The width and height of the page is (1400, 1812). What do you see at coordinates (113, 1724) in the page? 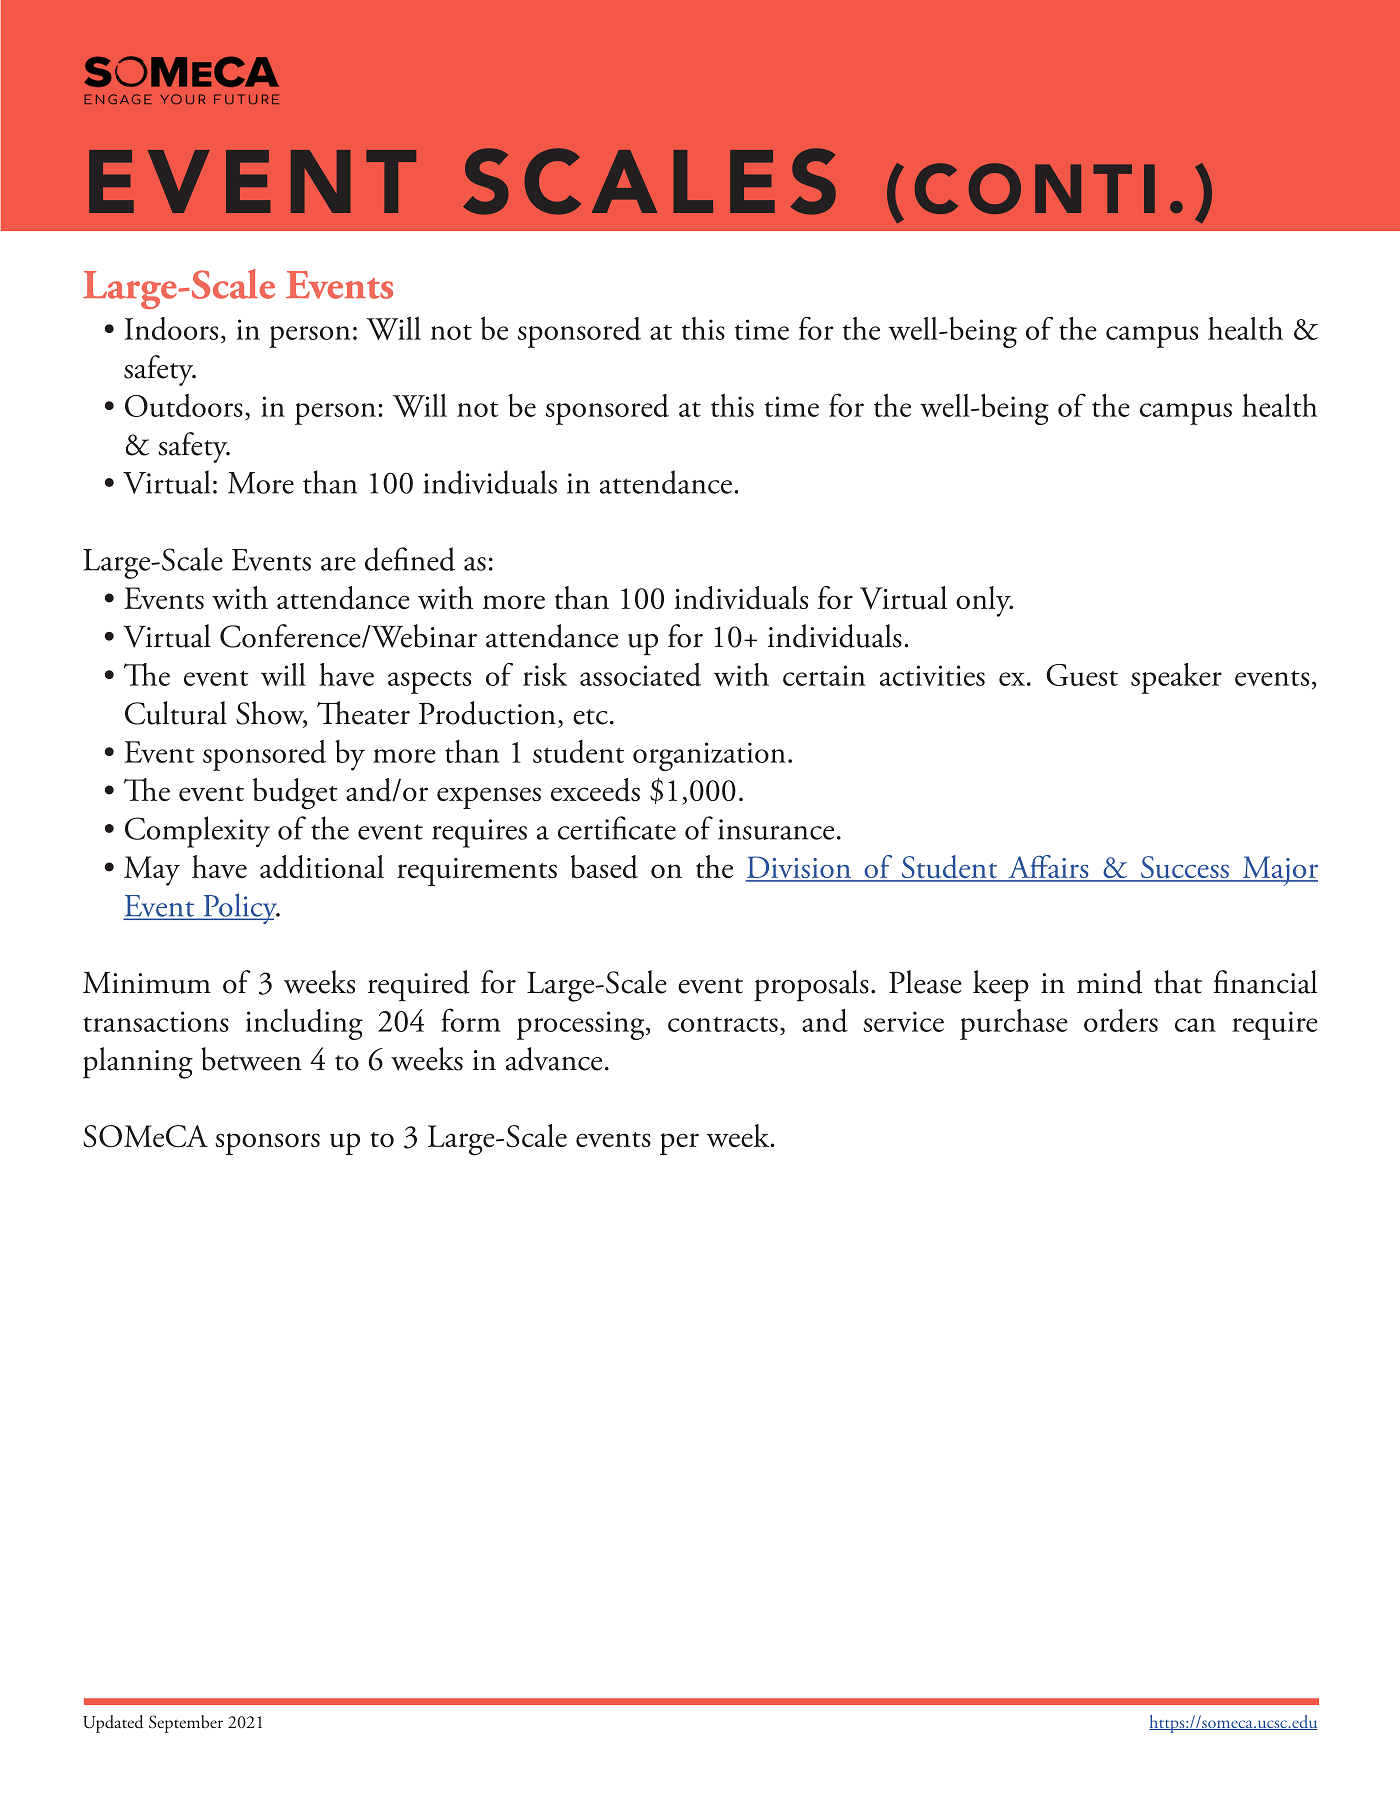
I see `Updated` at bounding box center [113, 1724].
